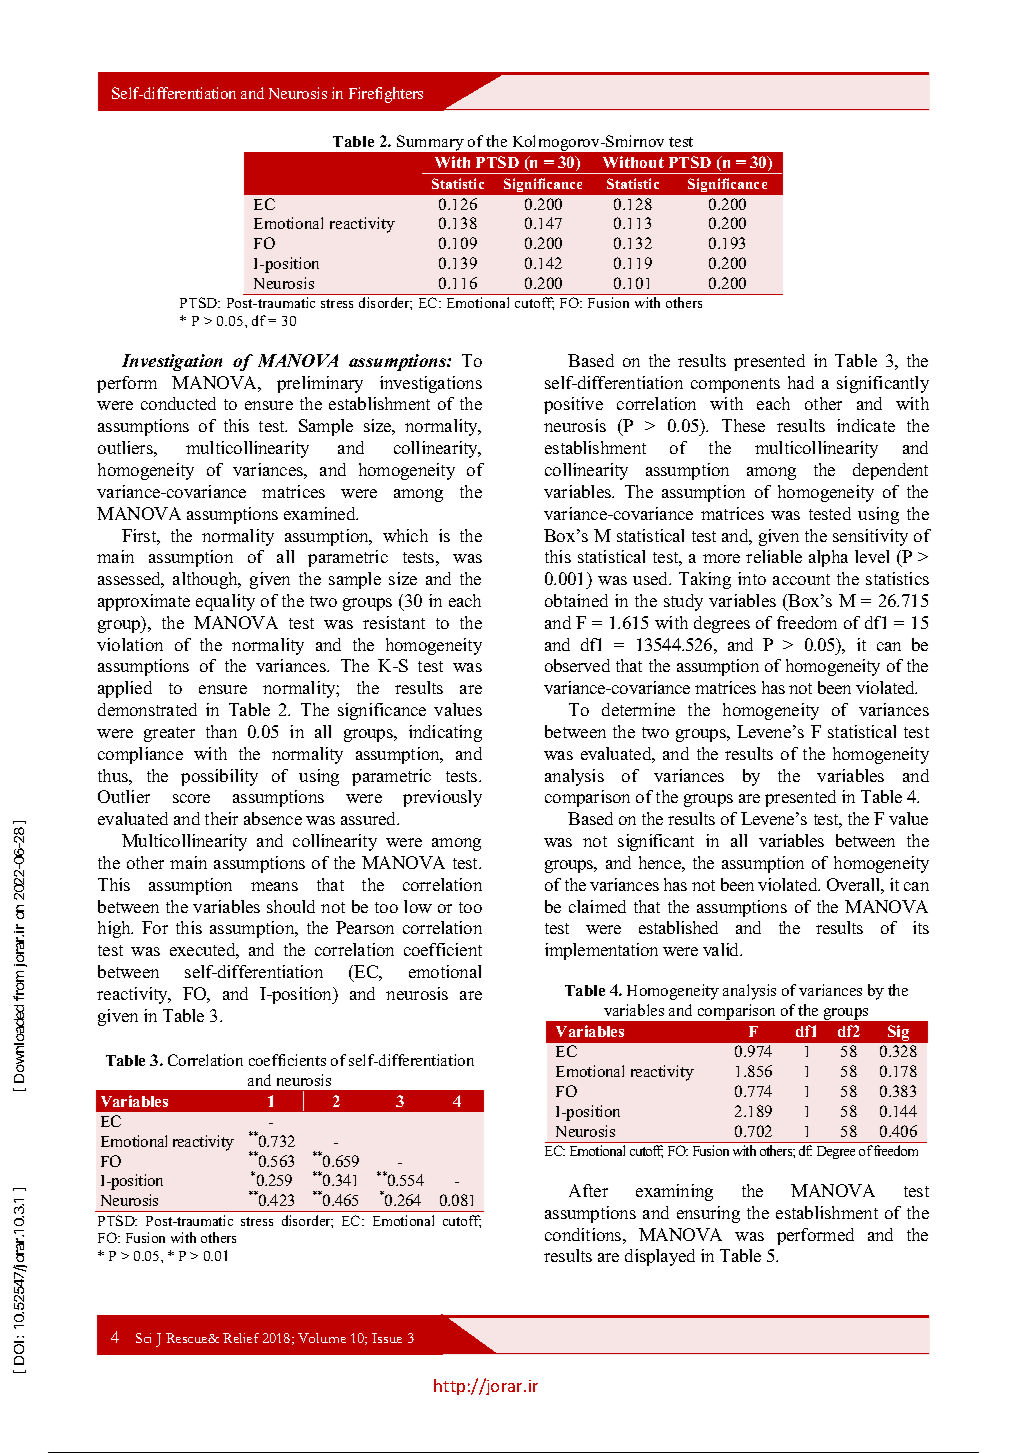 The height and width of the screenshot is (1453, 1027). What do you see at coordinates (386, 95) in the screenshot?
I see `Firefighters` at bounding box center [386, 95].
